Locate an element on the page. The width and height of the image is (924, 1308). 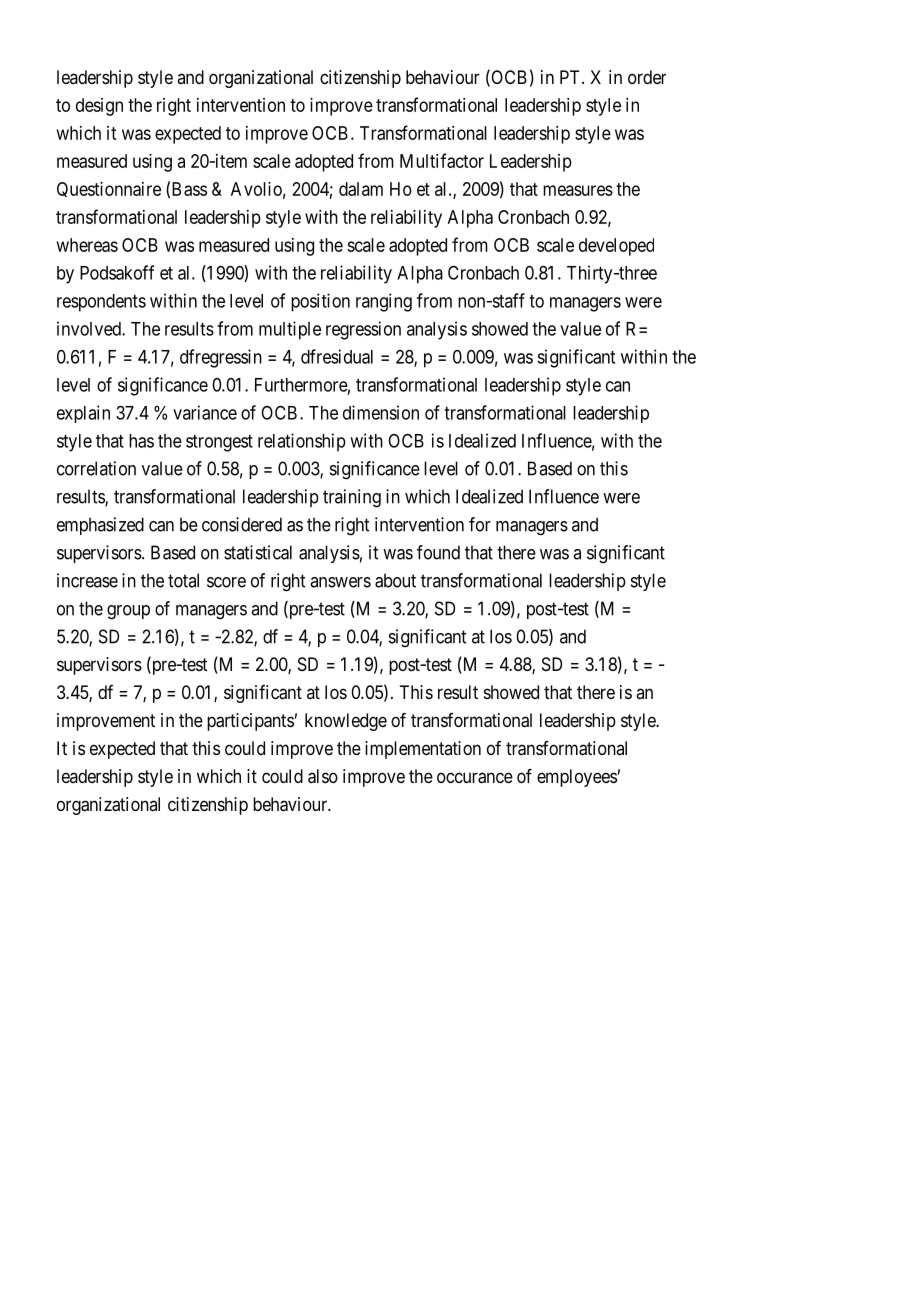
participants is located at coordinates (250, 722).
